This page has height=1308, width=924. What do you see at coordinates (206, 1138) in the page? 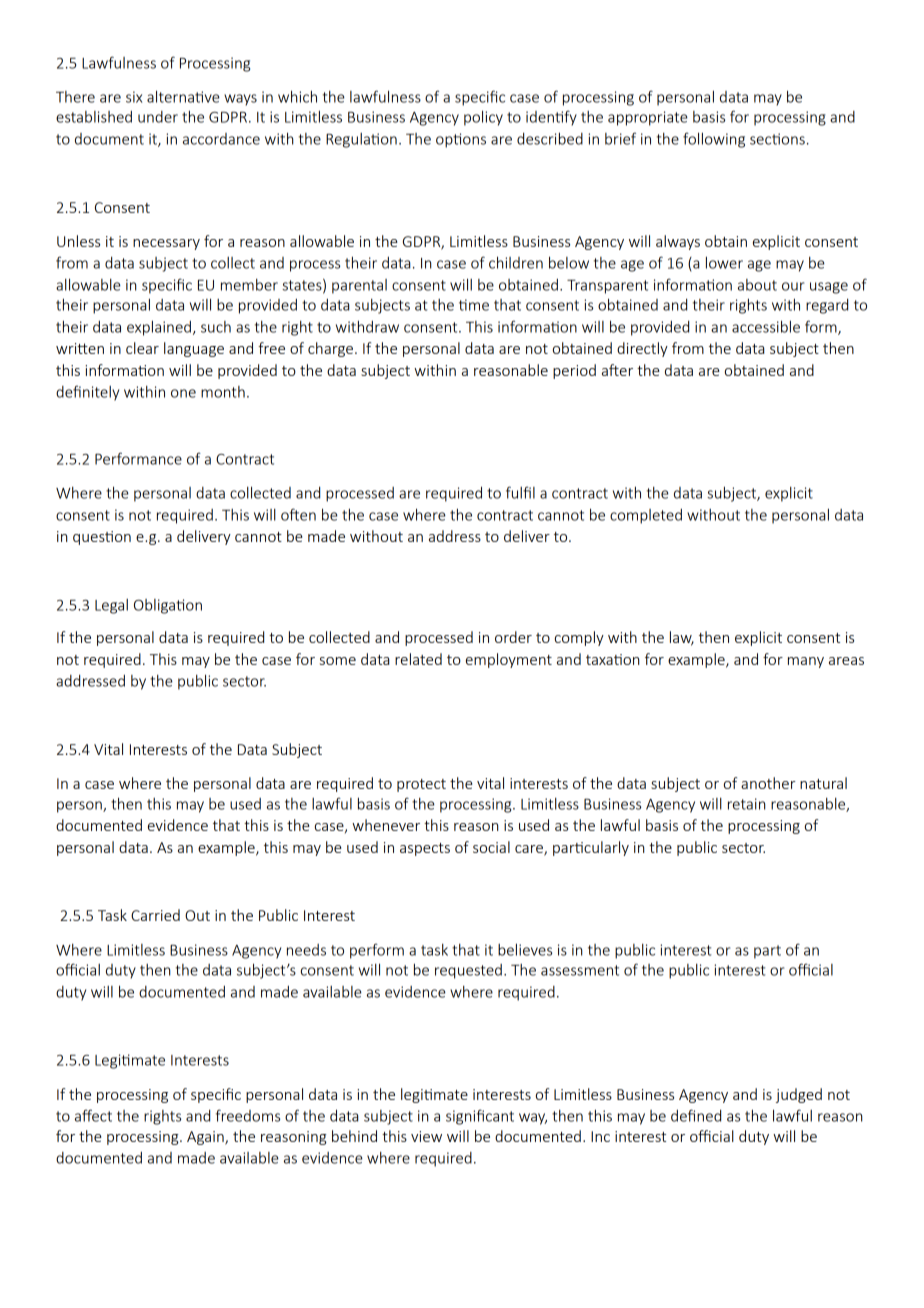
I see `Again` at bounding box center [206, 1138].
